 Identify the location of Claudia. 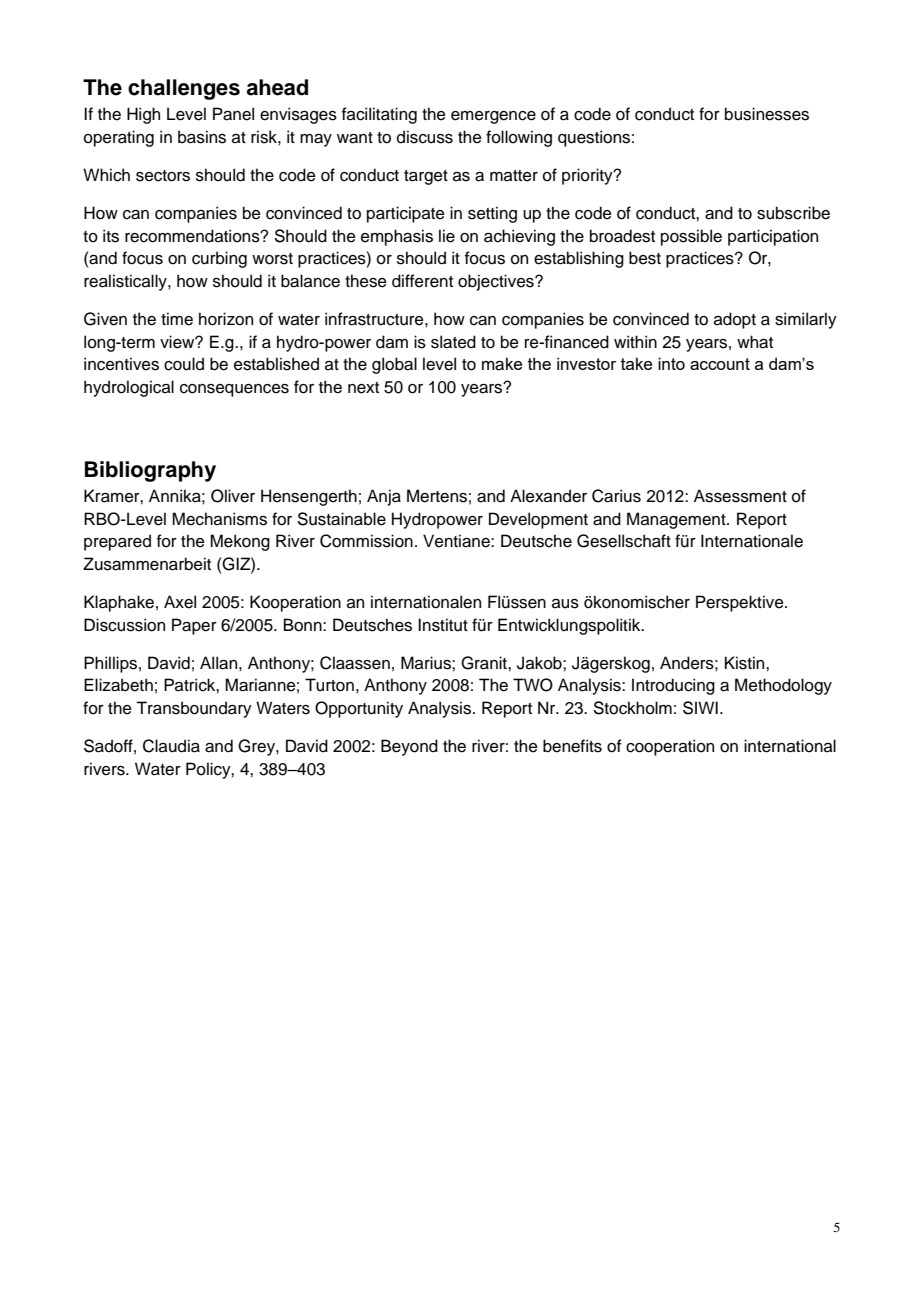
(171, 746).
